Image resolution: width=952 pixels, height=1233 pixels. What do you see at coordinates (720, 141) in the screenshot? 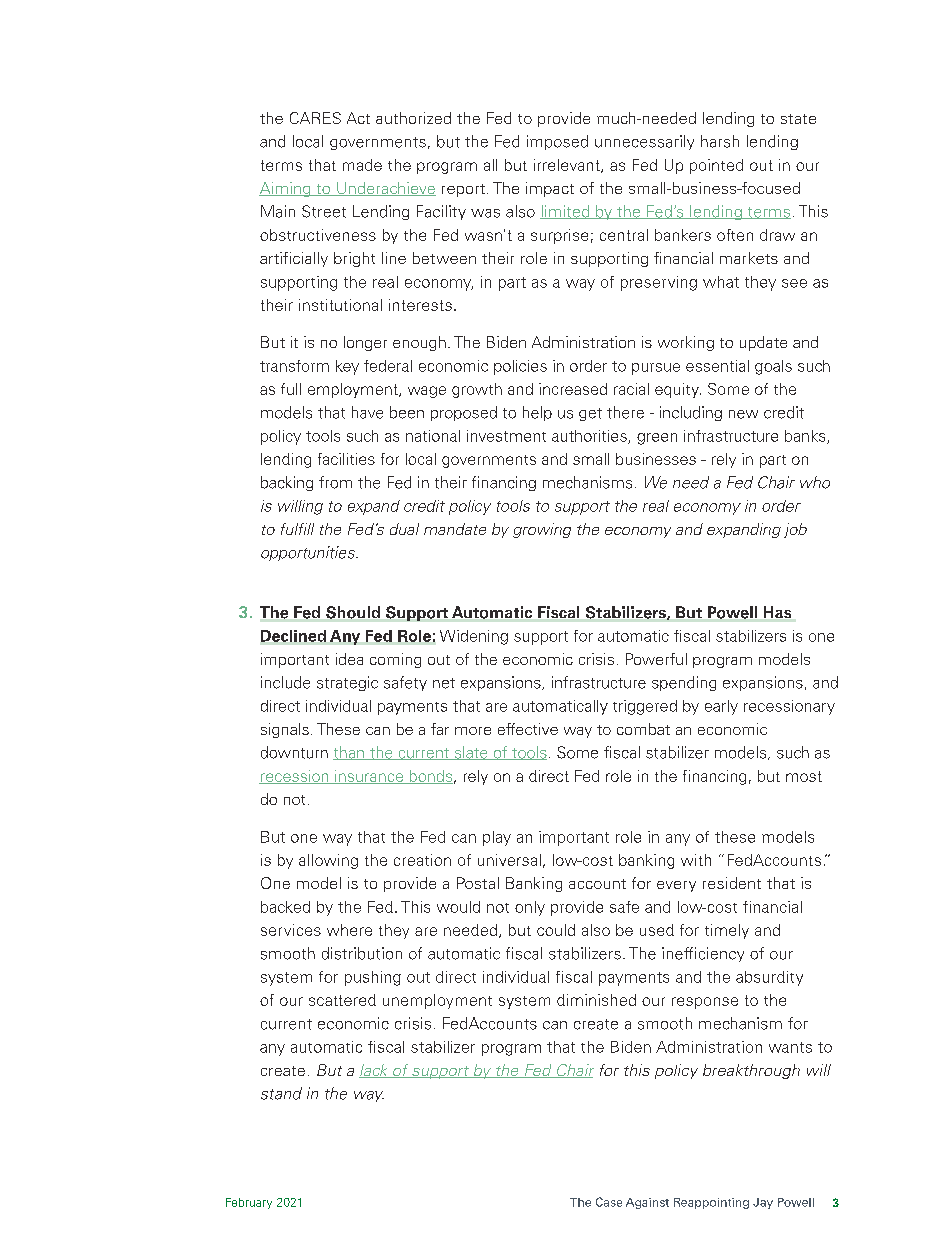
I see `harsh` at bounding box center [720, 141].
